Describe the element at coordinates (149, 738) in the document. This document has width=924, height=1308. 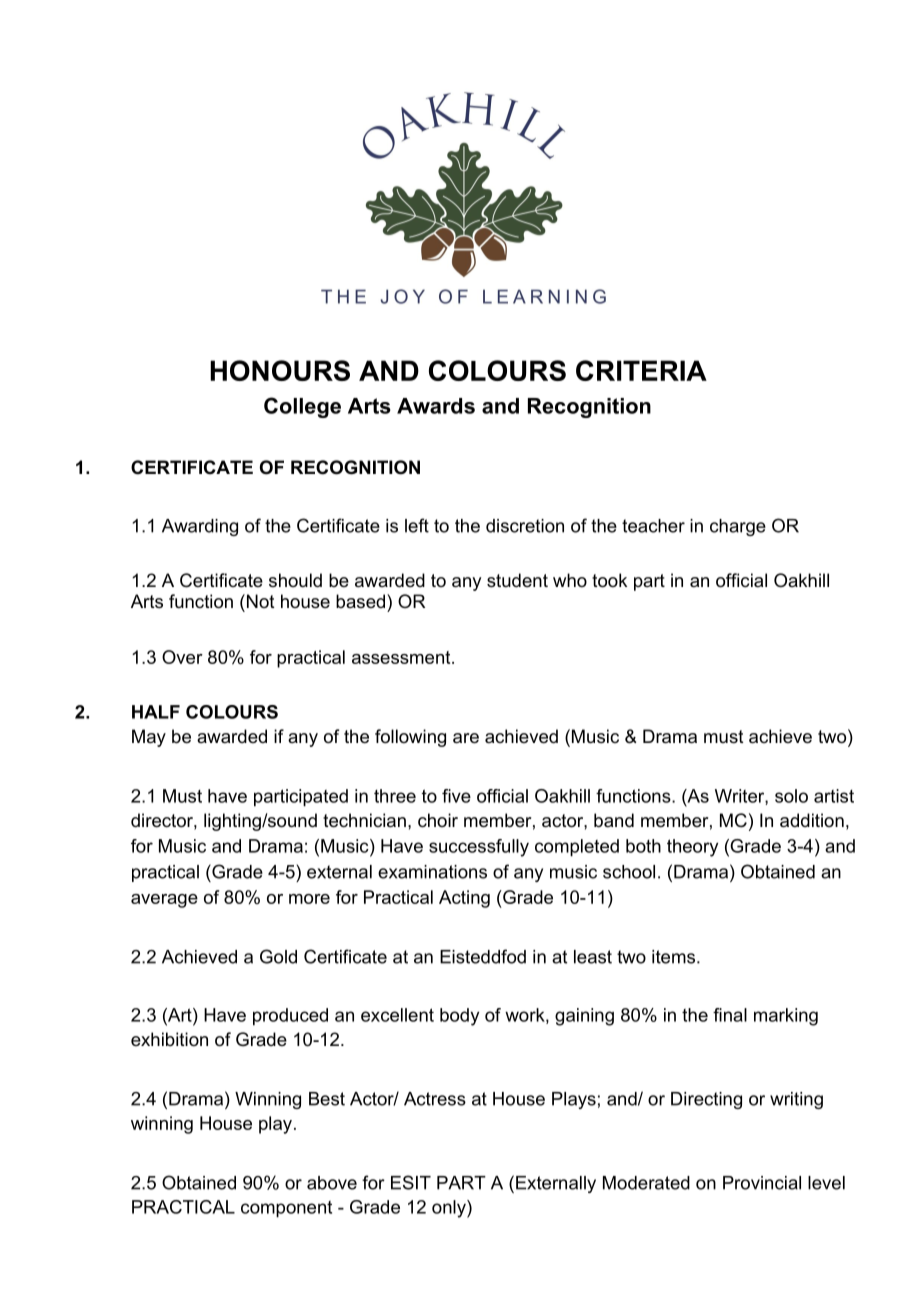
I see `May` at that location.
